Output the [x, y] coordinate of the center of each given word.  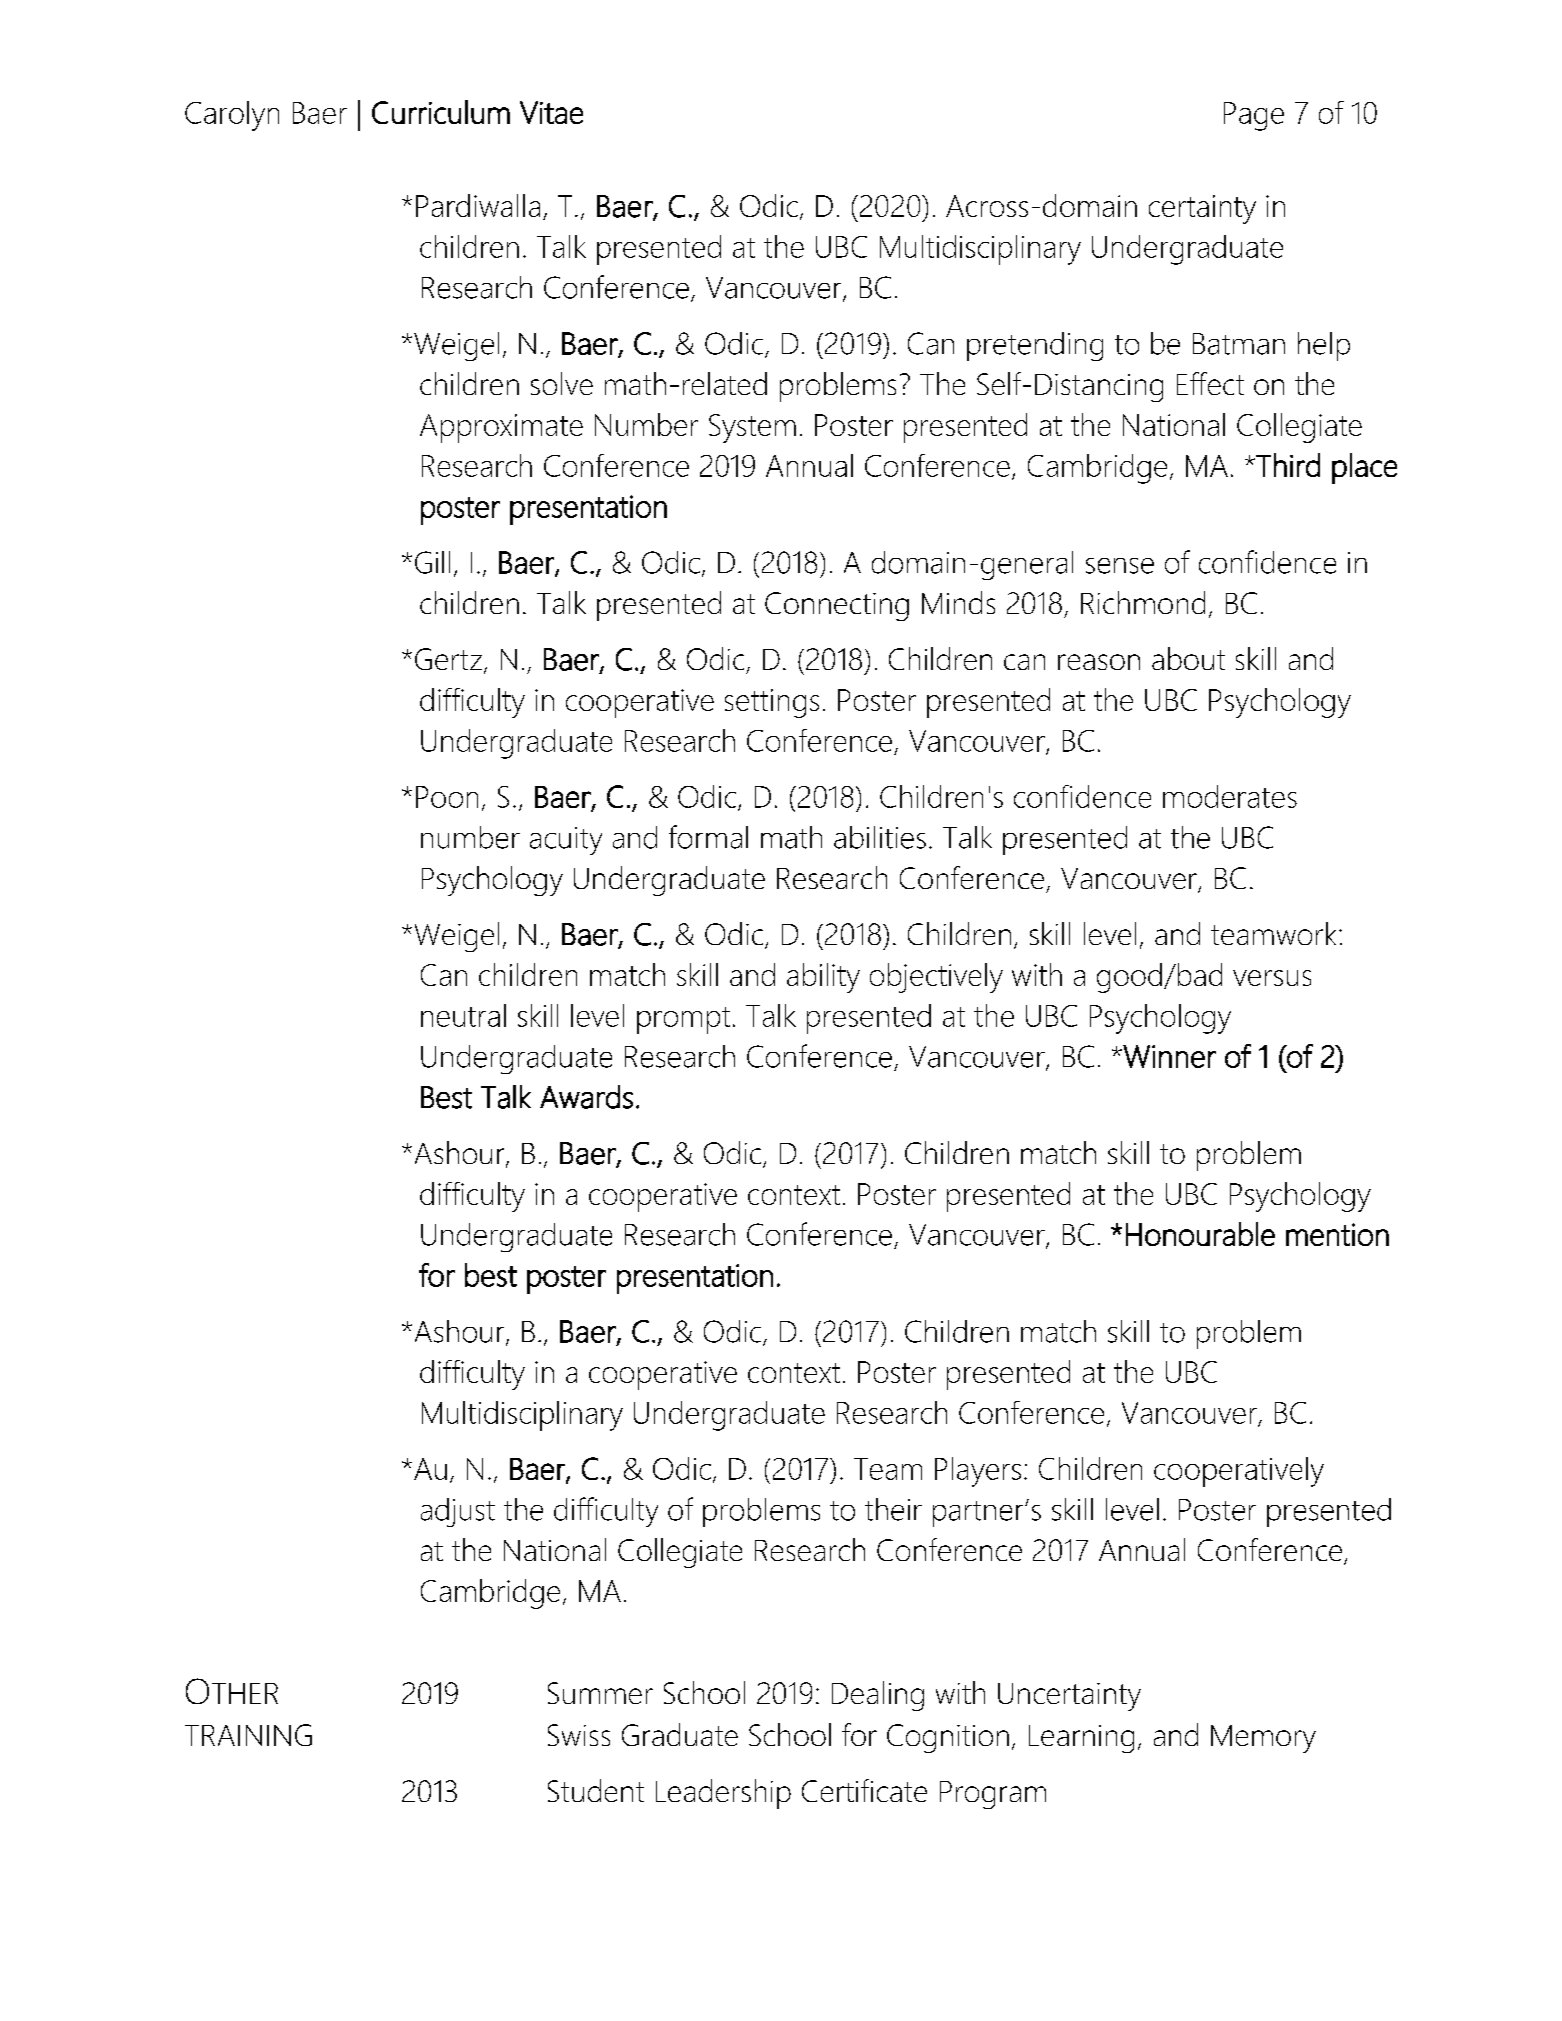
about [1188, 658]
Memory [1263, 1739]
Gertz [450, 660]
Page [1254, 116]
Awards [586, 1097]
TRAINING [248, 1735]
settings [772, 703]
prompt [683, 1020]
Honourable [1200, 1234]
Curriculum [441, 112]
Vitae [551, 112]
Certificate [864, 1790]
